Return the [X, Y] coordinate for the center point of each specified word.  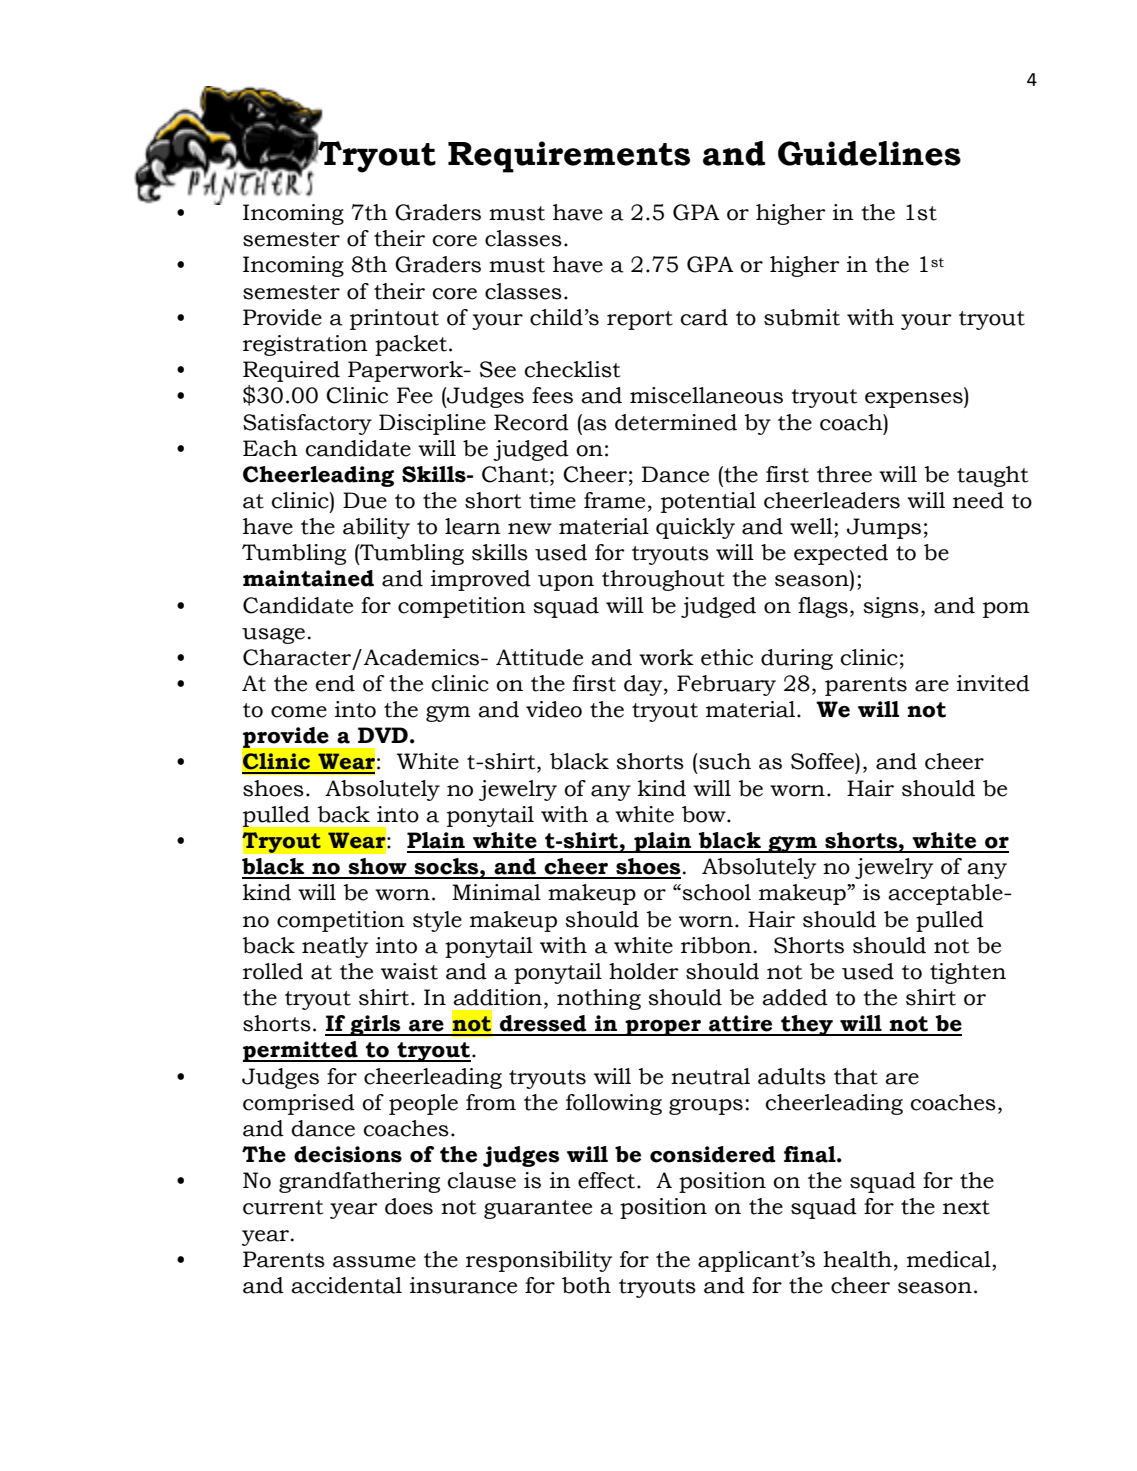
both [586, 1285]
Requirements [569, 157]
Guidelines [869, 153]
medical [950, 1259]
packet [411, 345]
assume [374, 1262]
